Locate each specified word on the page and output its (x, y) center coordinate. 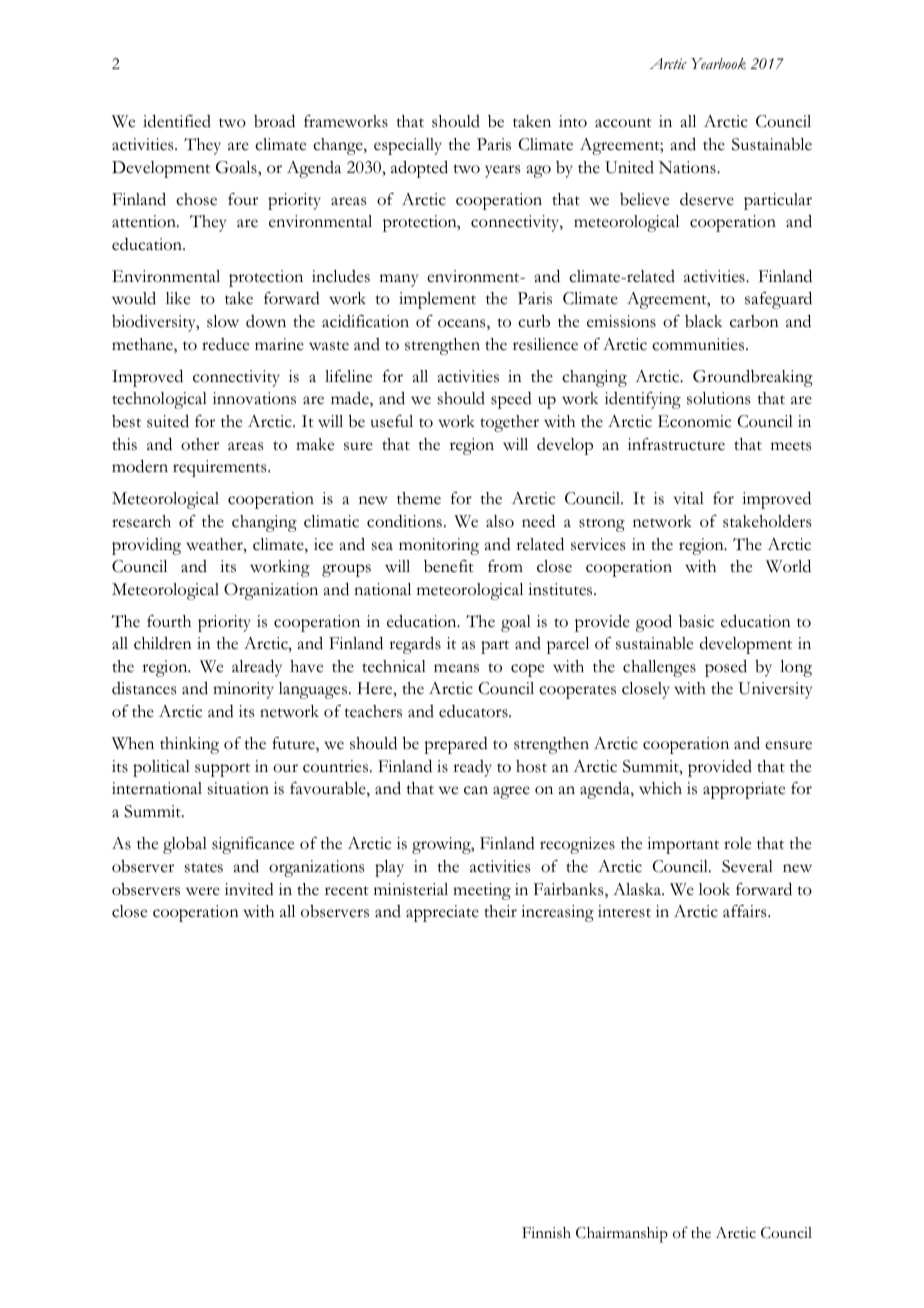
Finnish (546, 1233)
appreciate (442, 913)
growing (443, 845)
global (185, 845)
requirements (221, 468)
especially (408, 146)
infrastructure (676, 444)
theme (419, 498)
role (737, 843)
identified (177, 121)
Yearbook (718, 64)
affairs (746, 911)
